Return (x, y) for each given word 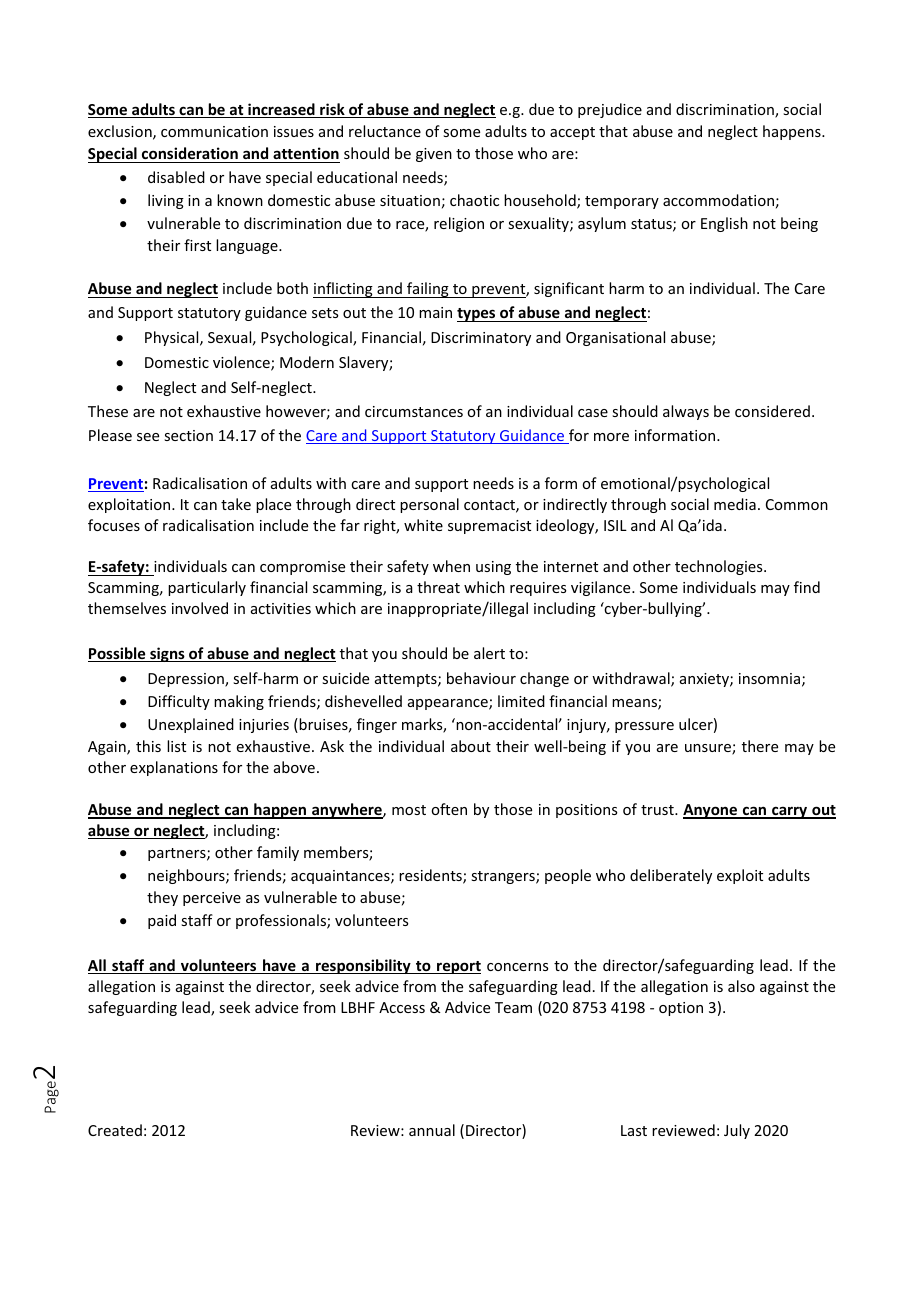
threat (438, 587)
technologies (720, 567)
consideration (190, 153)
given (434, 155)
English (724, 224)
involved (200, 608)
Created (115, 1130)
